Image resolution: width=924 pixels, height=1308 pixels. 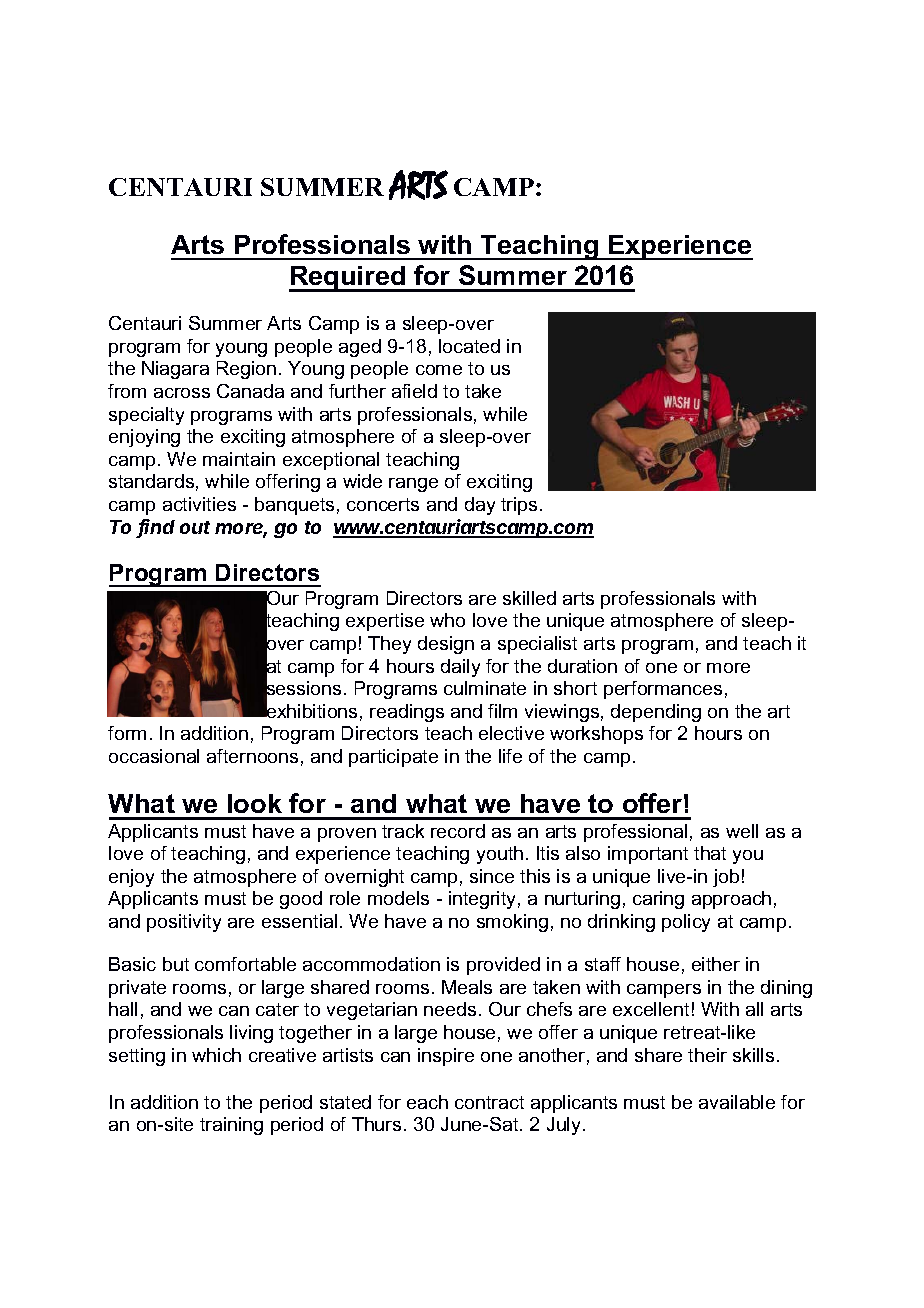 I want to click on located, so click(x=469, y=346).
